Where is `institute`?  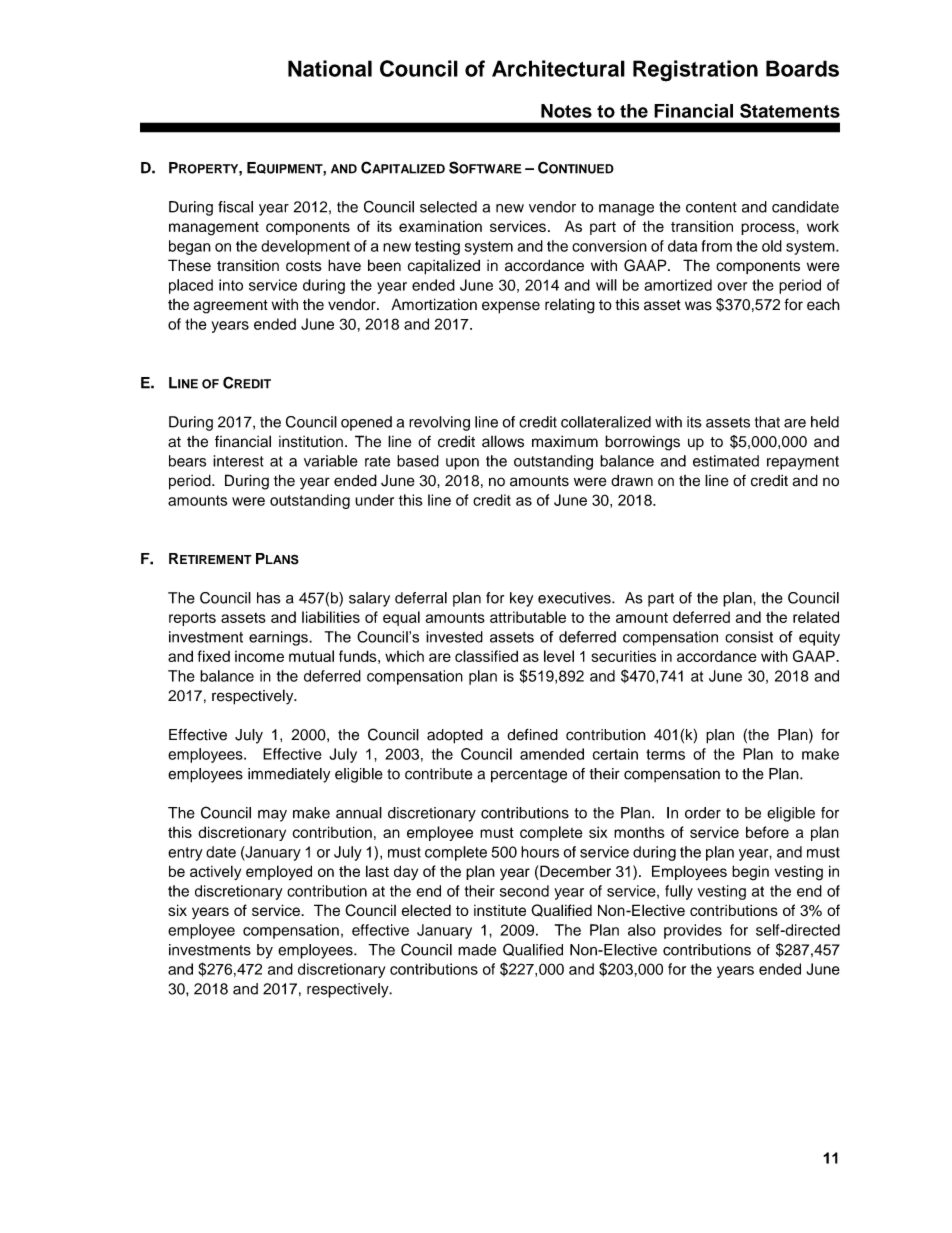 institute is located at coordinates (500, 910).
